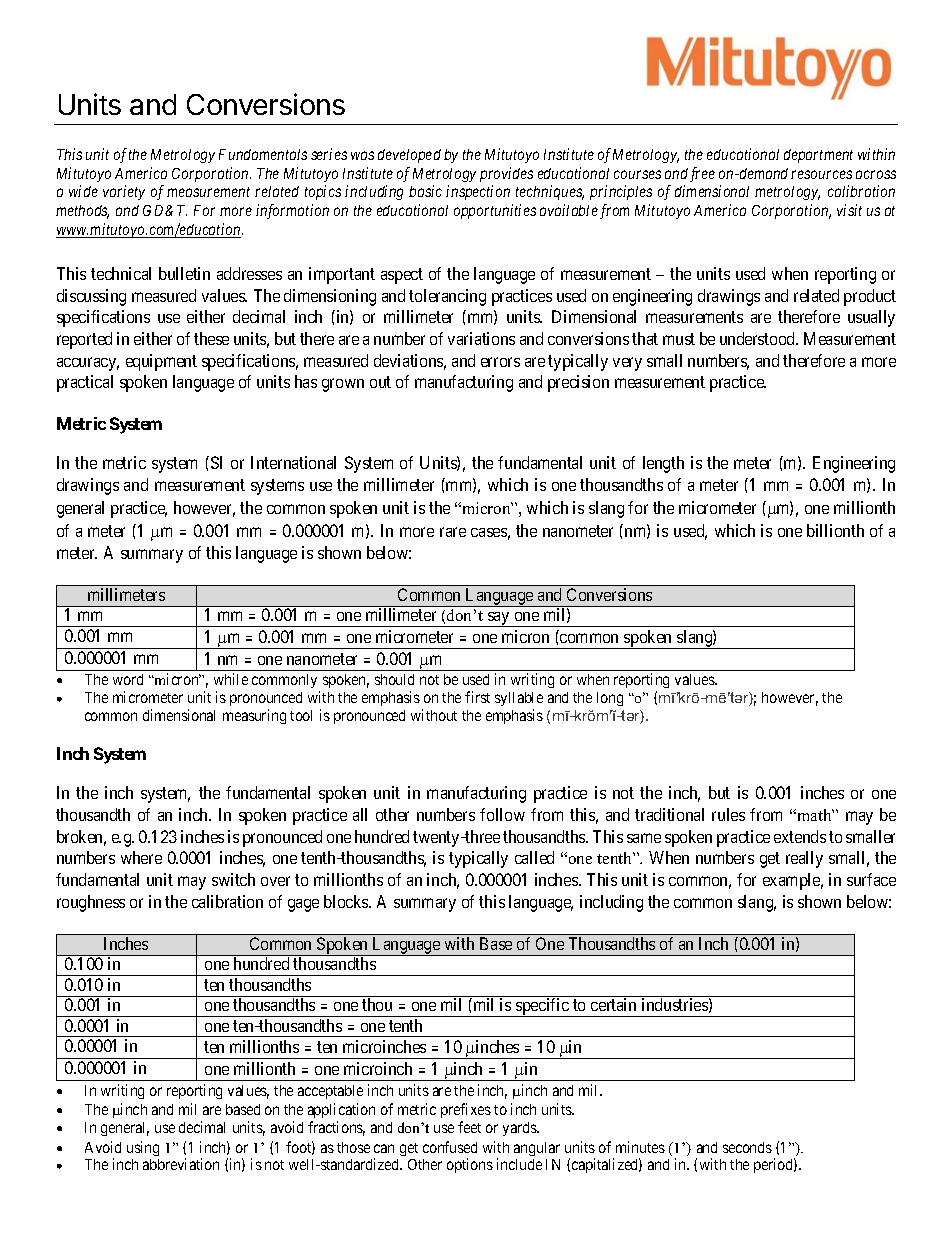 The width and height of the screenshot is (952, 1233). I want to click on inspection, so click(478, 192).
